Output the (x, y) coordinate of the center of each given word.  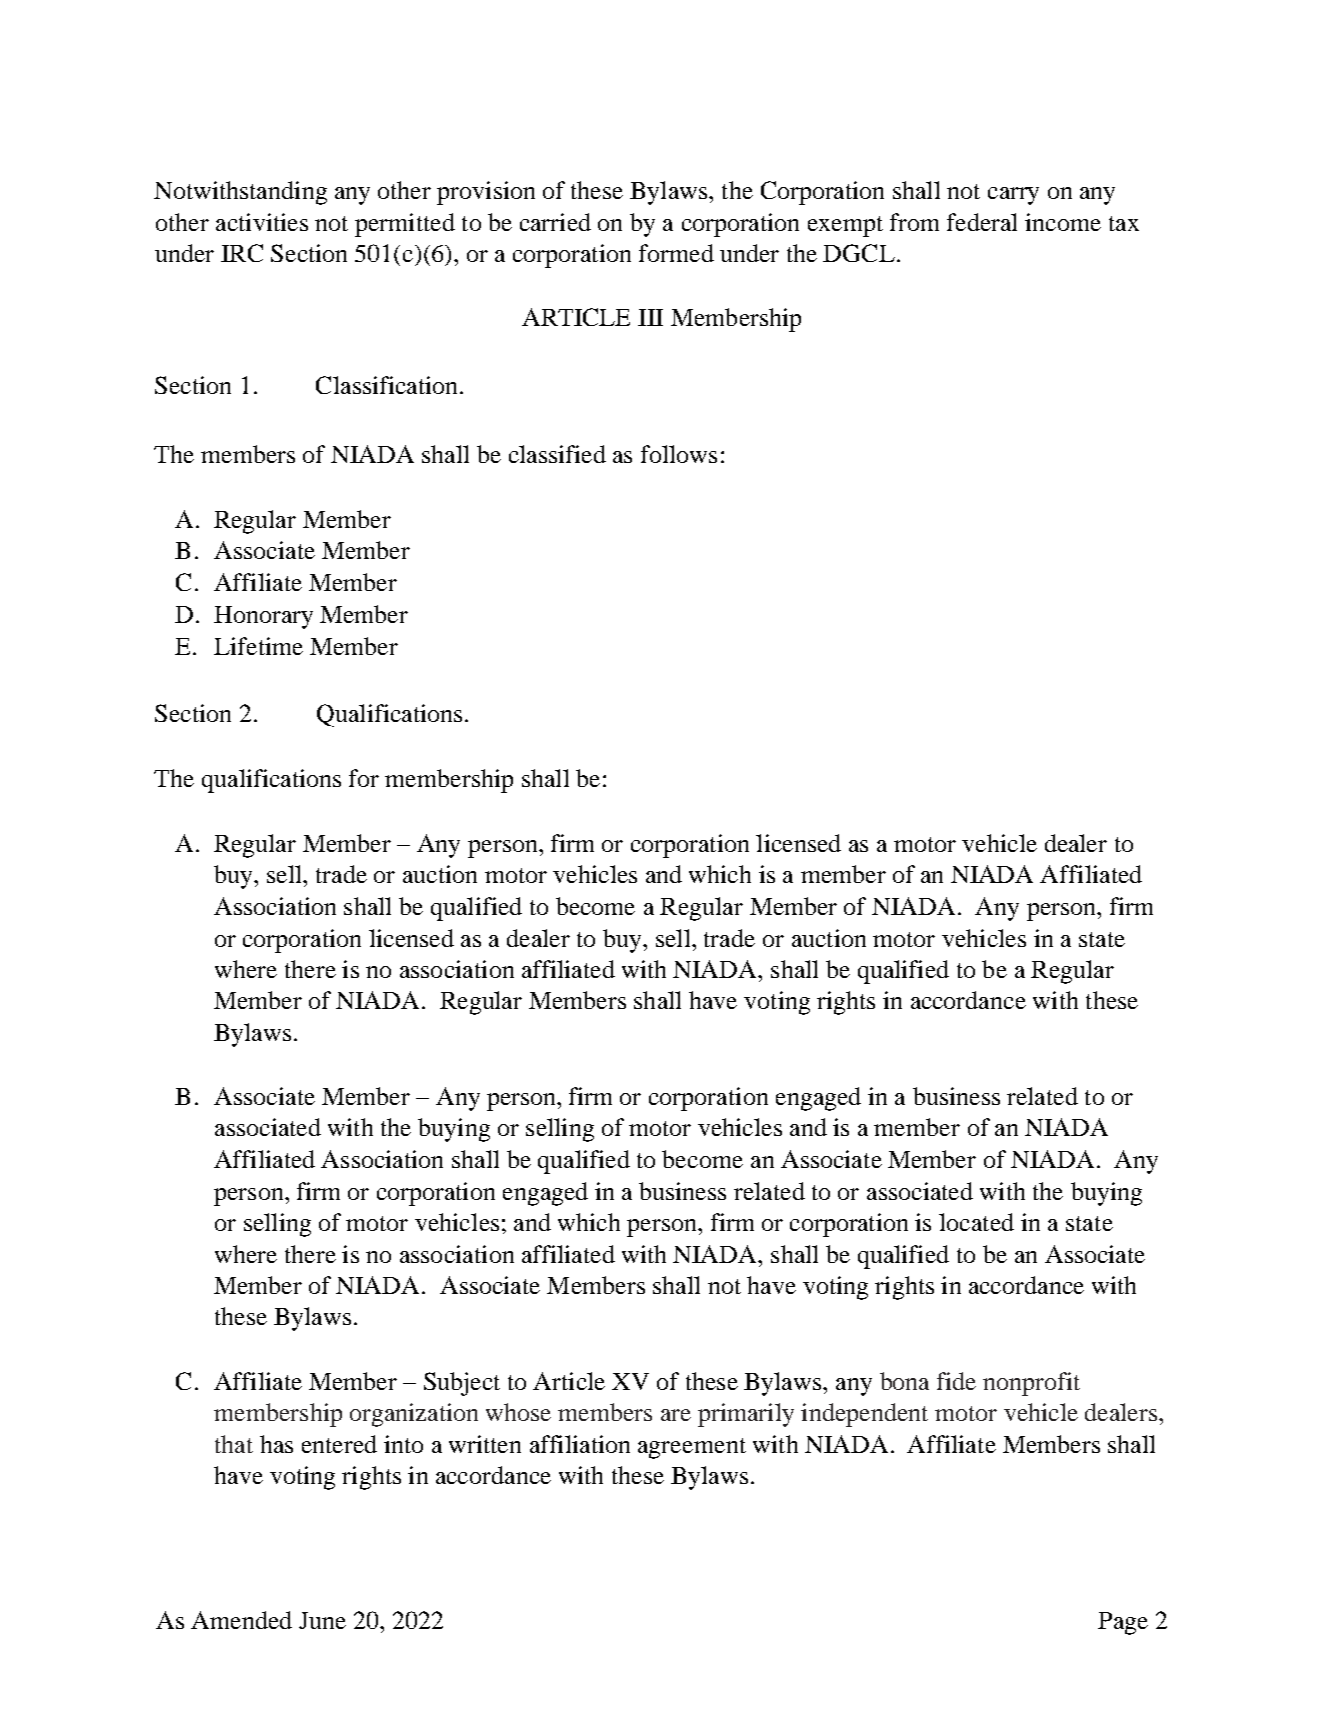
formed (676, 253)
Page (1123, 1623)
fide (956, 1381)
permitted (405, 225)
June (322, 1620)
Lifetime (258, 646)
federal (982, 222)
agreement (692, 1448)
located (976, 1222)
